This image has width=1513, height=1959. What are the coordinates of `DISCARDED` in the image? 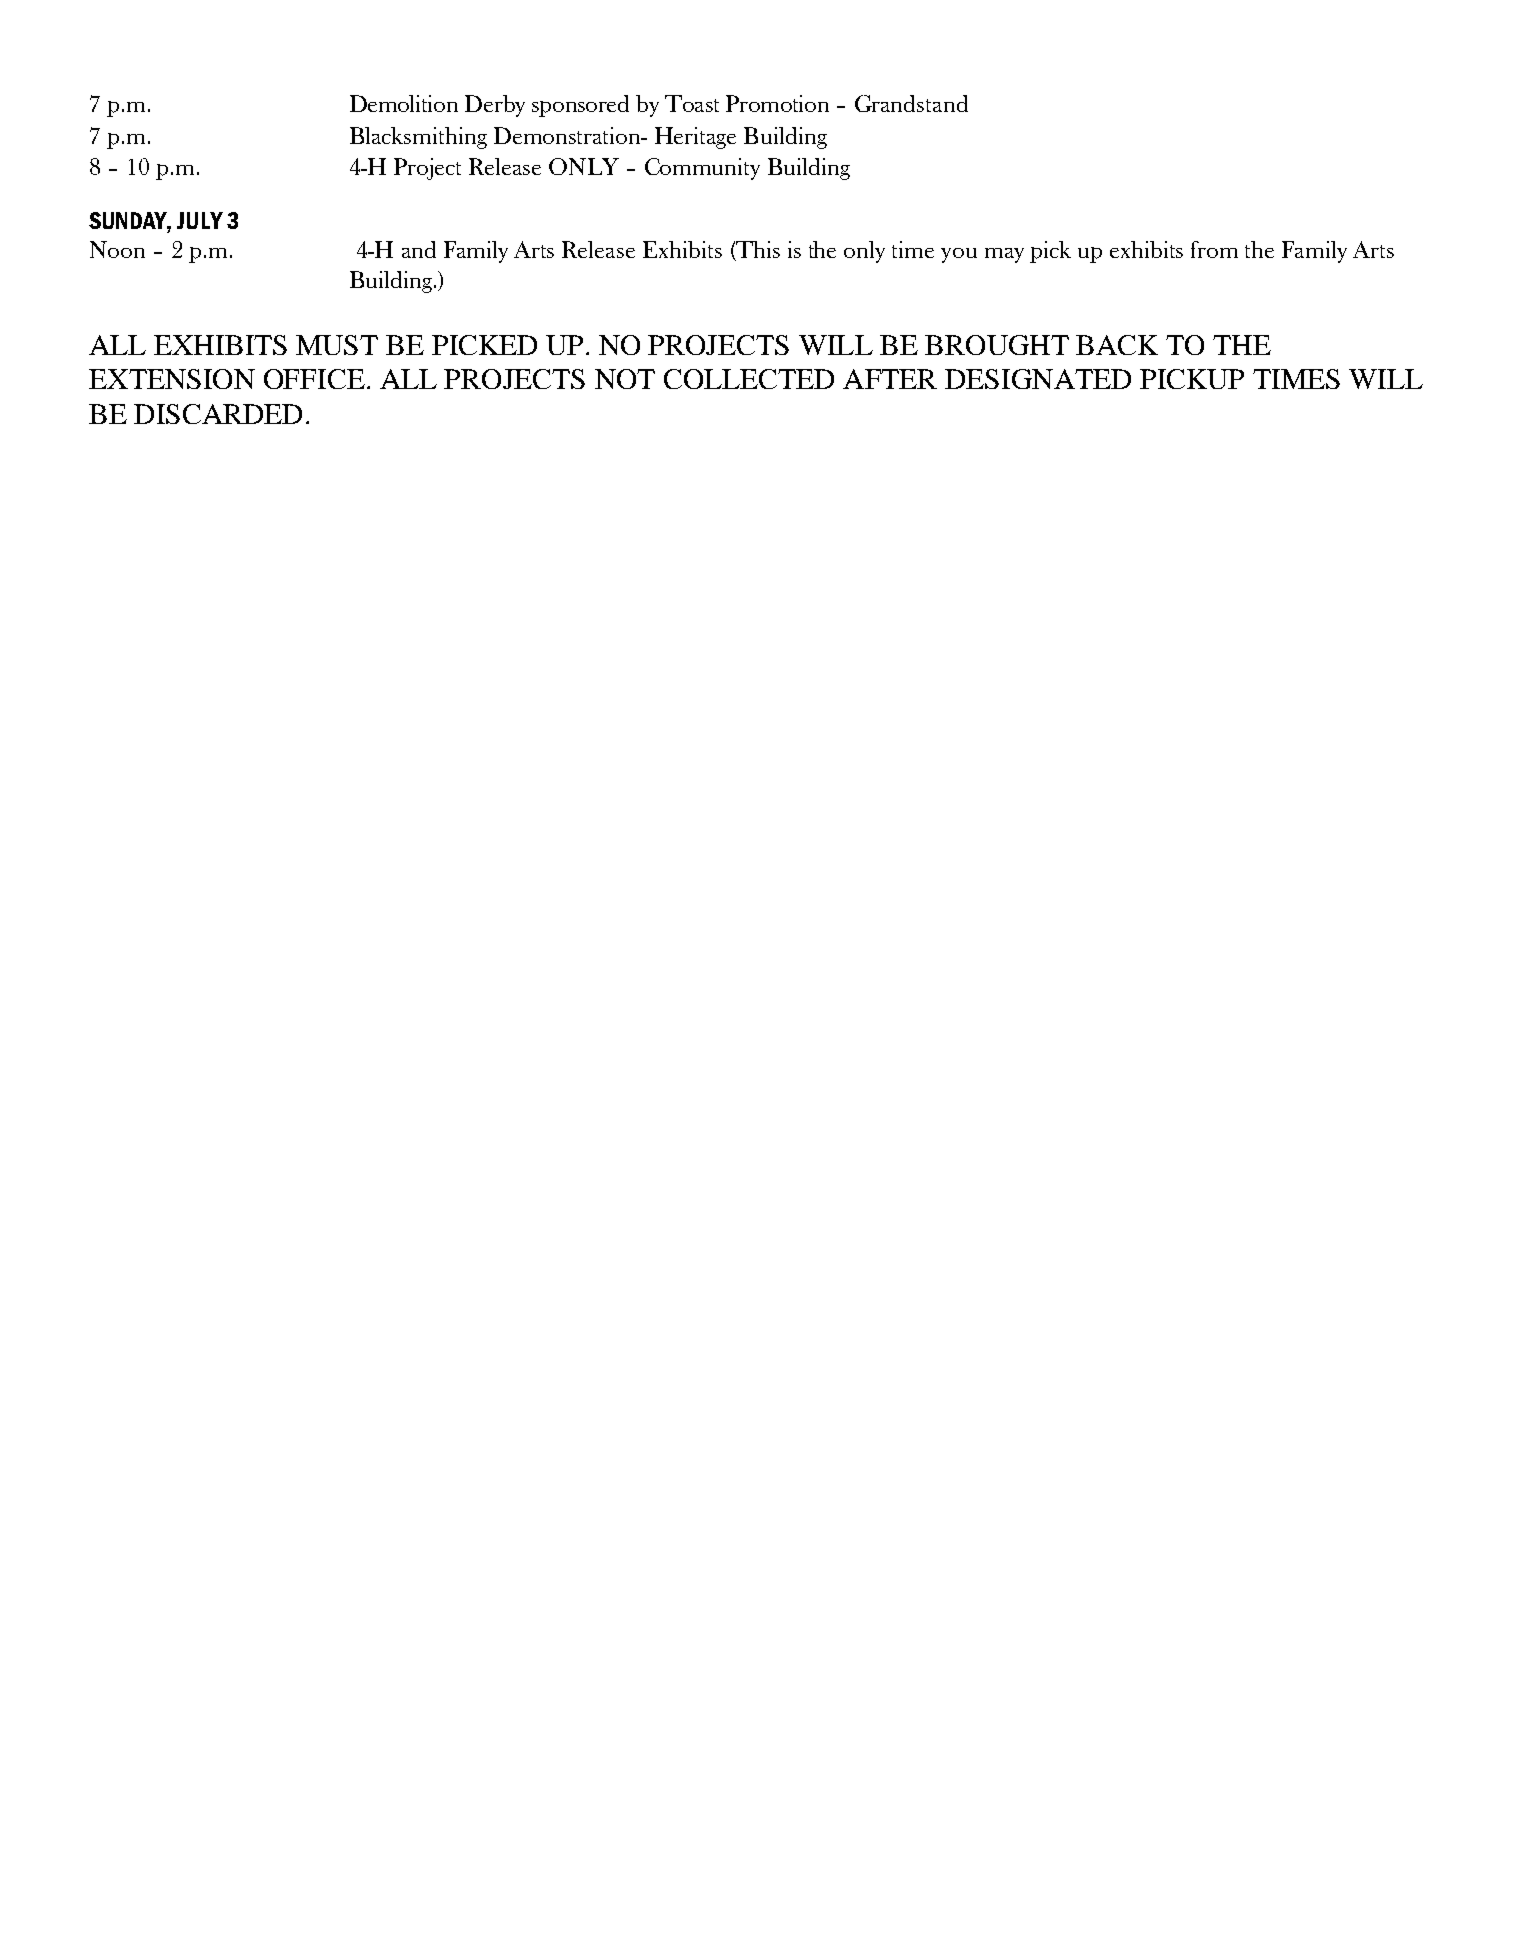 It's located at (218, 414).
